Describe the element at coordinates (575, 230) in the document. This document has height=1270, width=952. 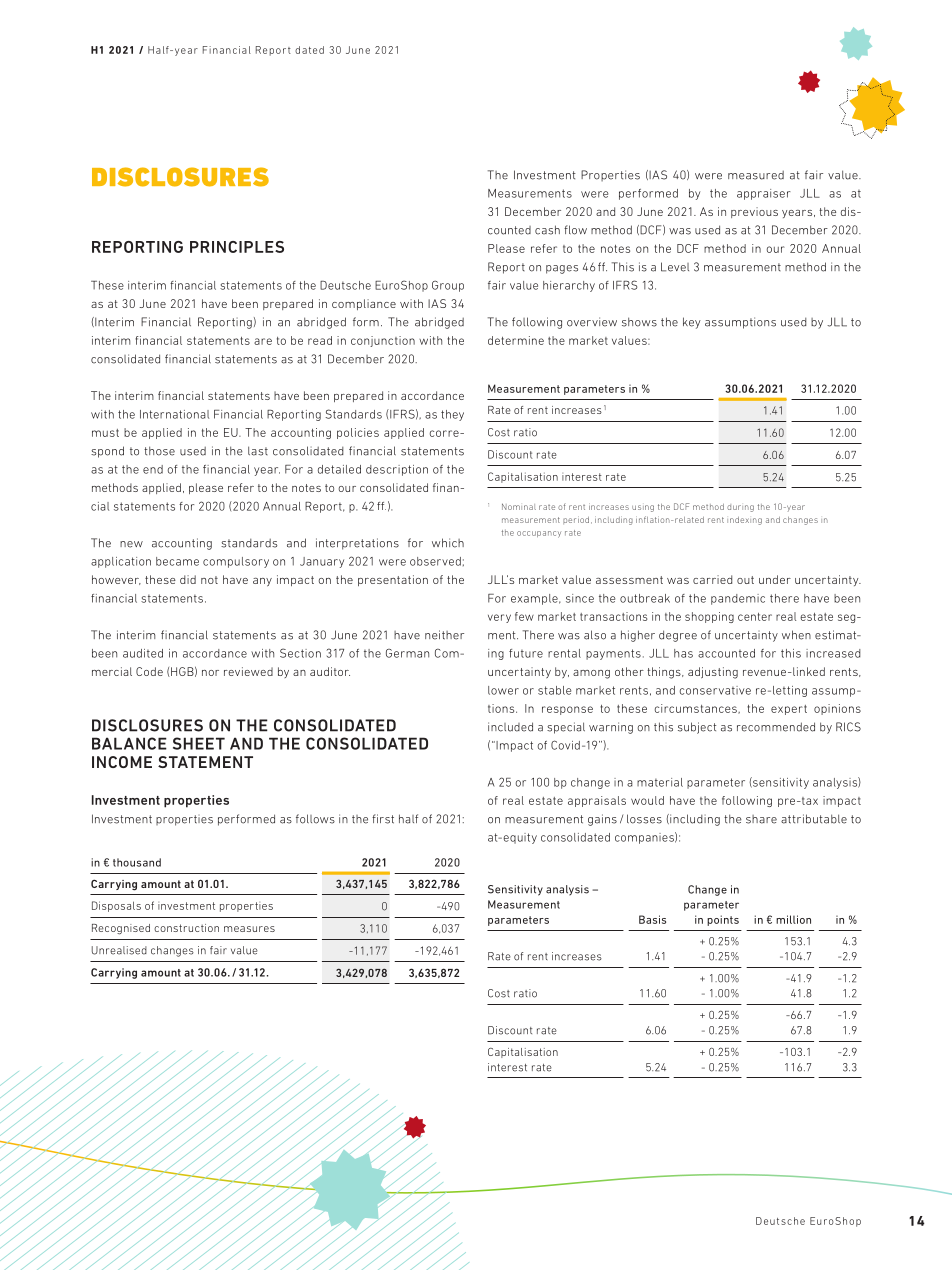
I see `flow` at that location.
